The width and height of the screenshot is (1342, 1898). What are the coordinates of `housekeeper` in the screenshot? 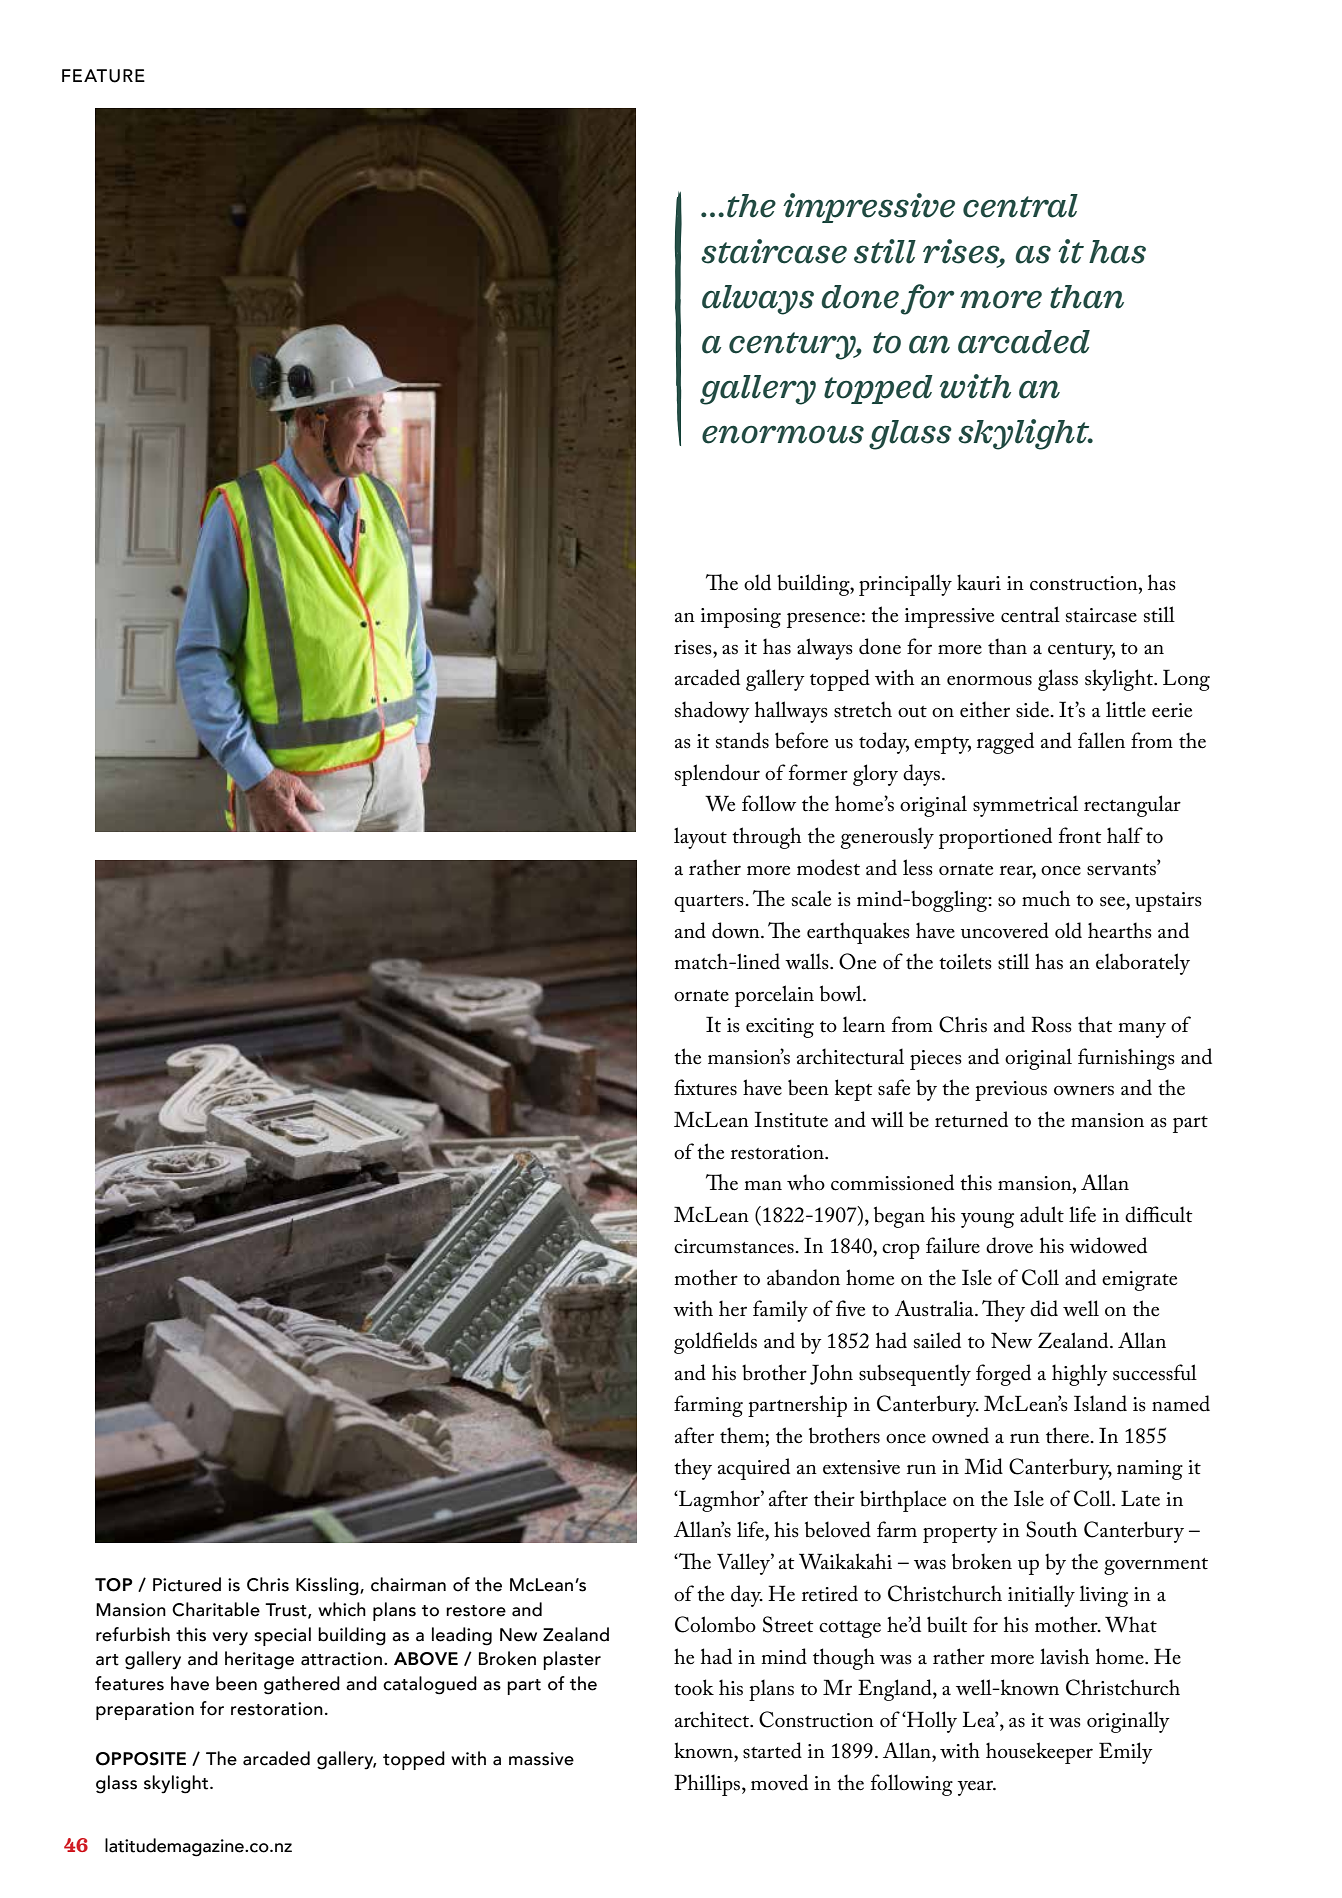 It's located at (1039, 1753).
